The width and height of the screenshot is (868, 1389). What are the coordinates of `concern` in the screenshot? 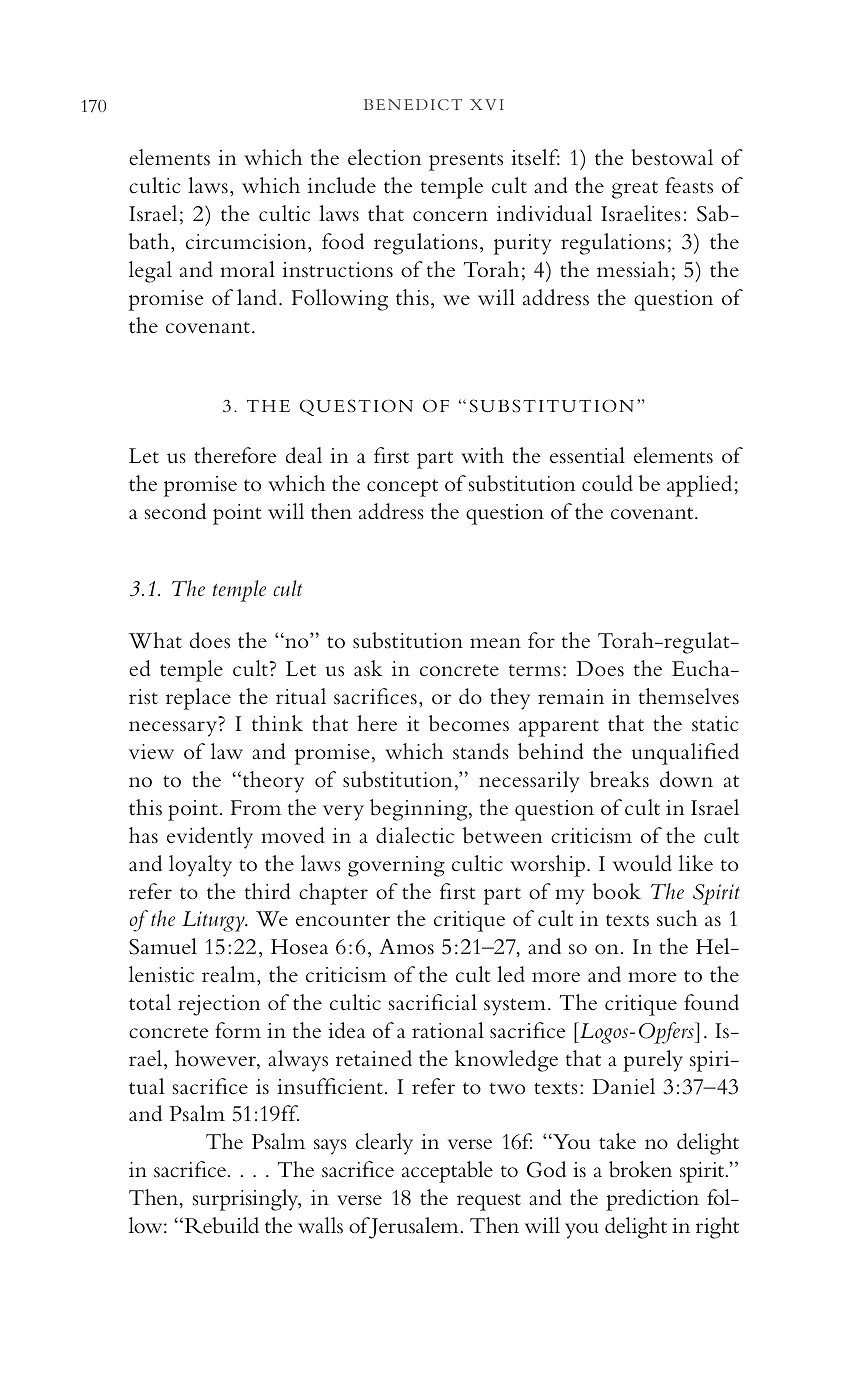 It's located at (450, 216).
